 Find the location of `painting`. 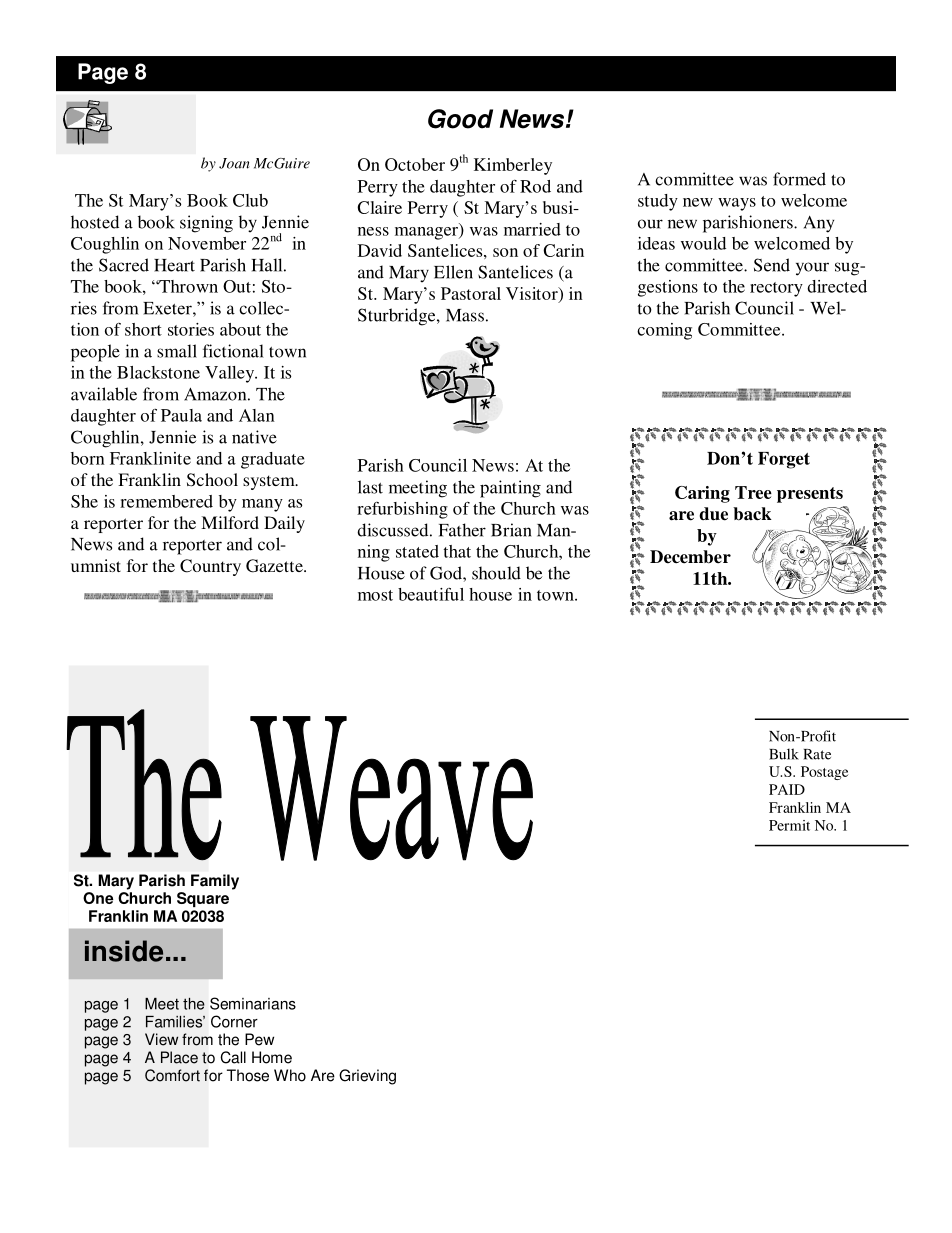

painting is located at coordinates (510, 489).
